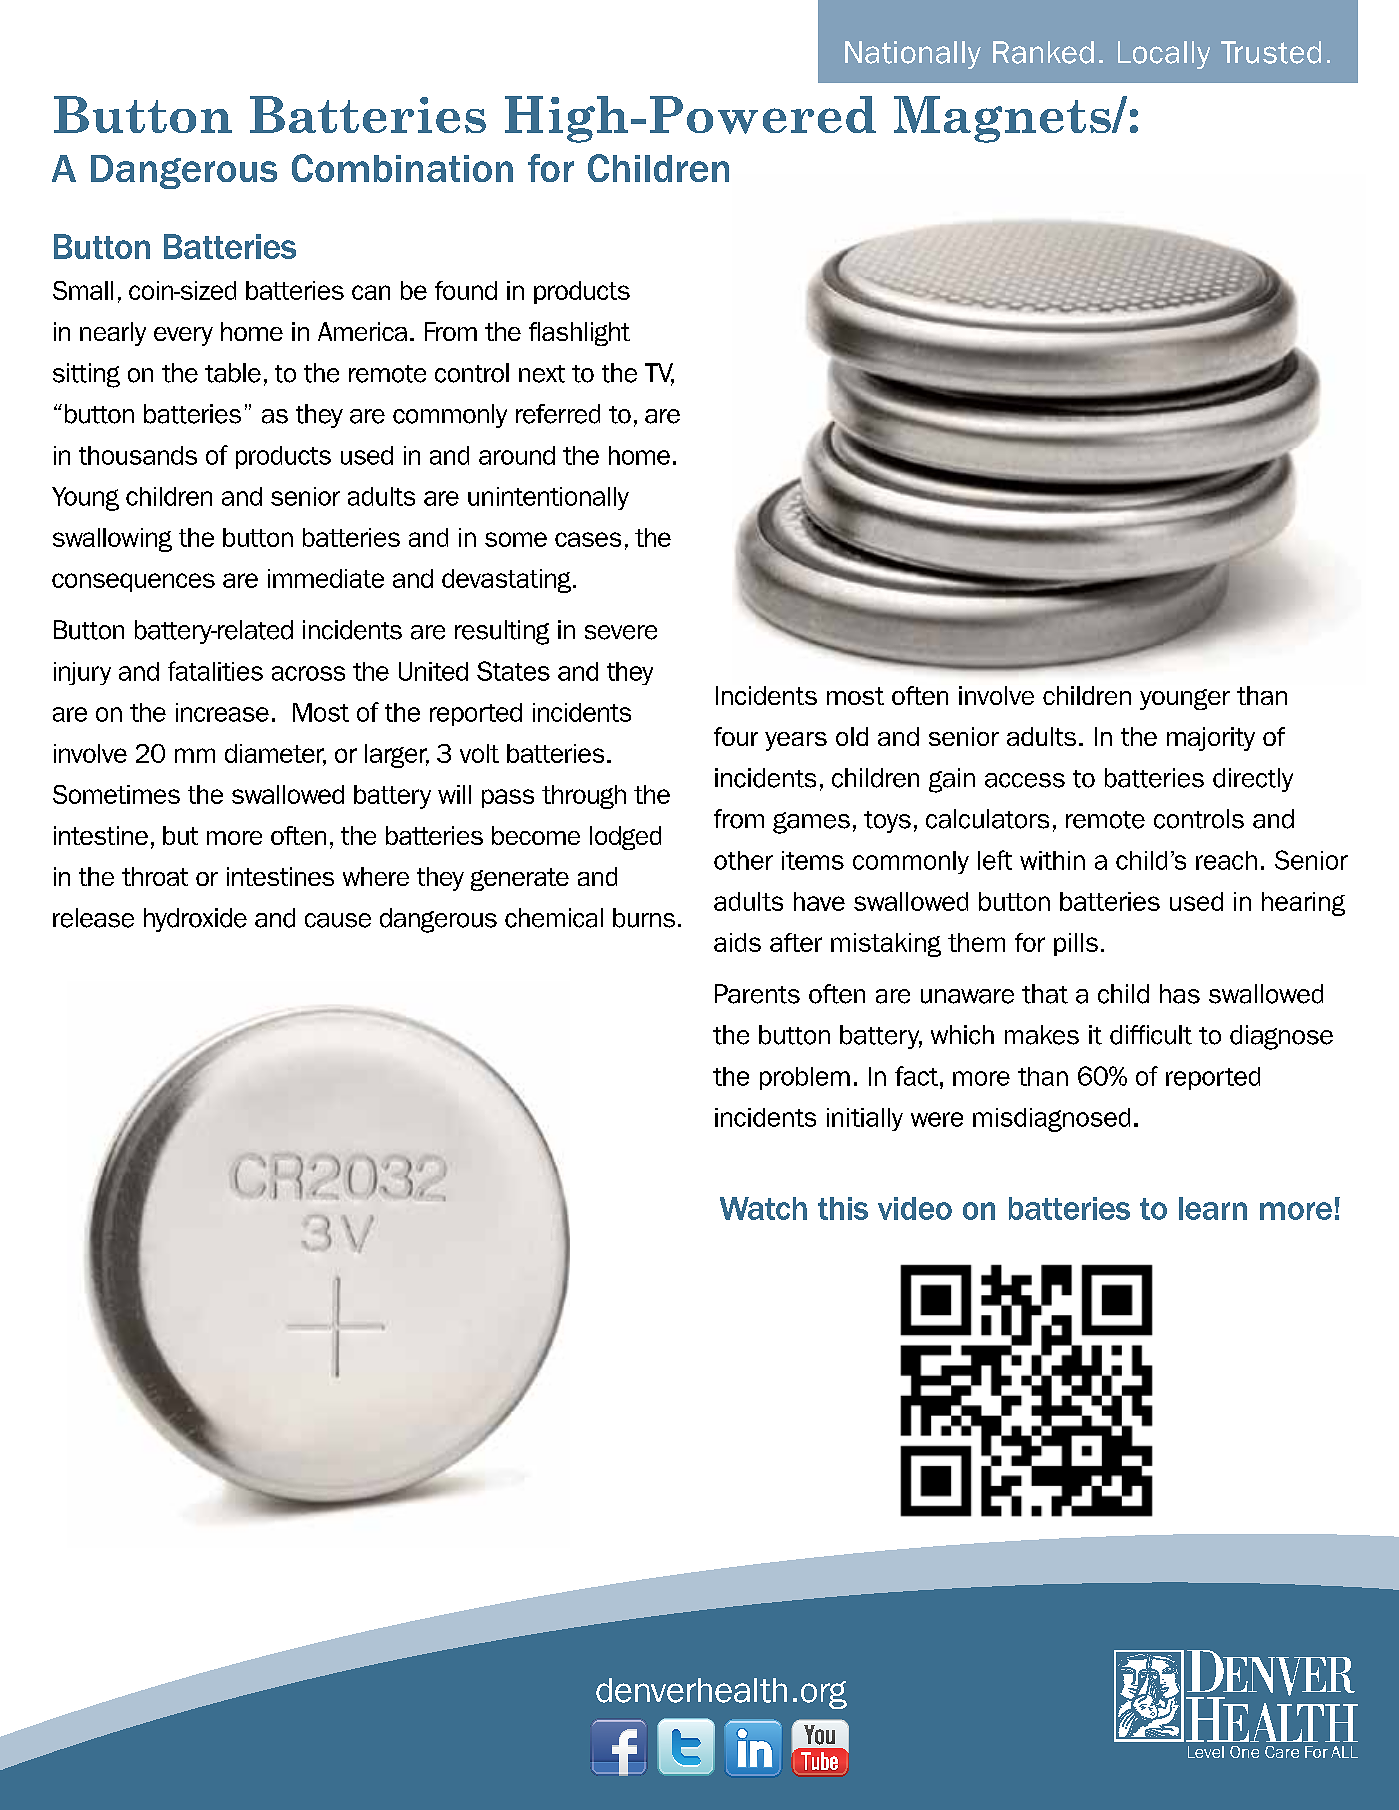 The height and width of the image is (1810, 1399). I want to click on fatalities, so click(215, 671).
